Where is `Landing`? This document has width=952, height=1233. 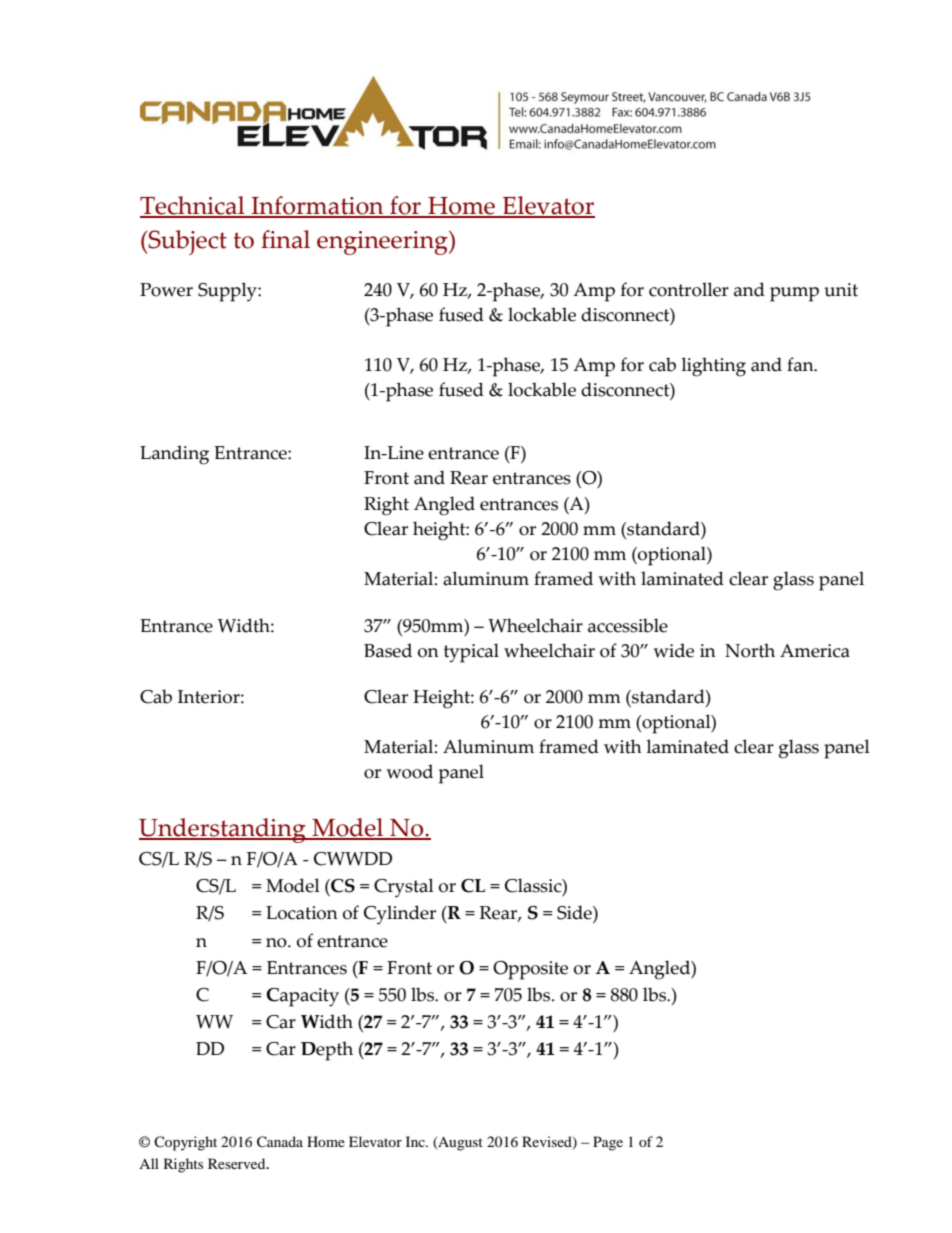 Landing is located at coordinates (174, 455).
